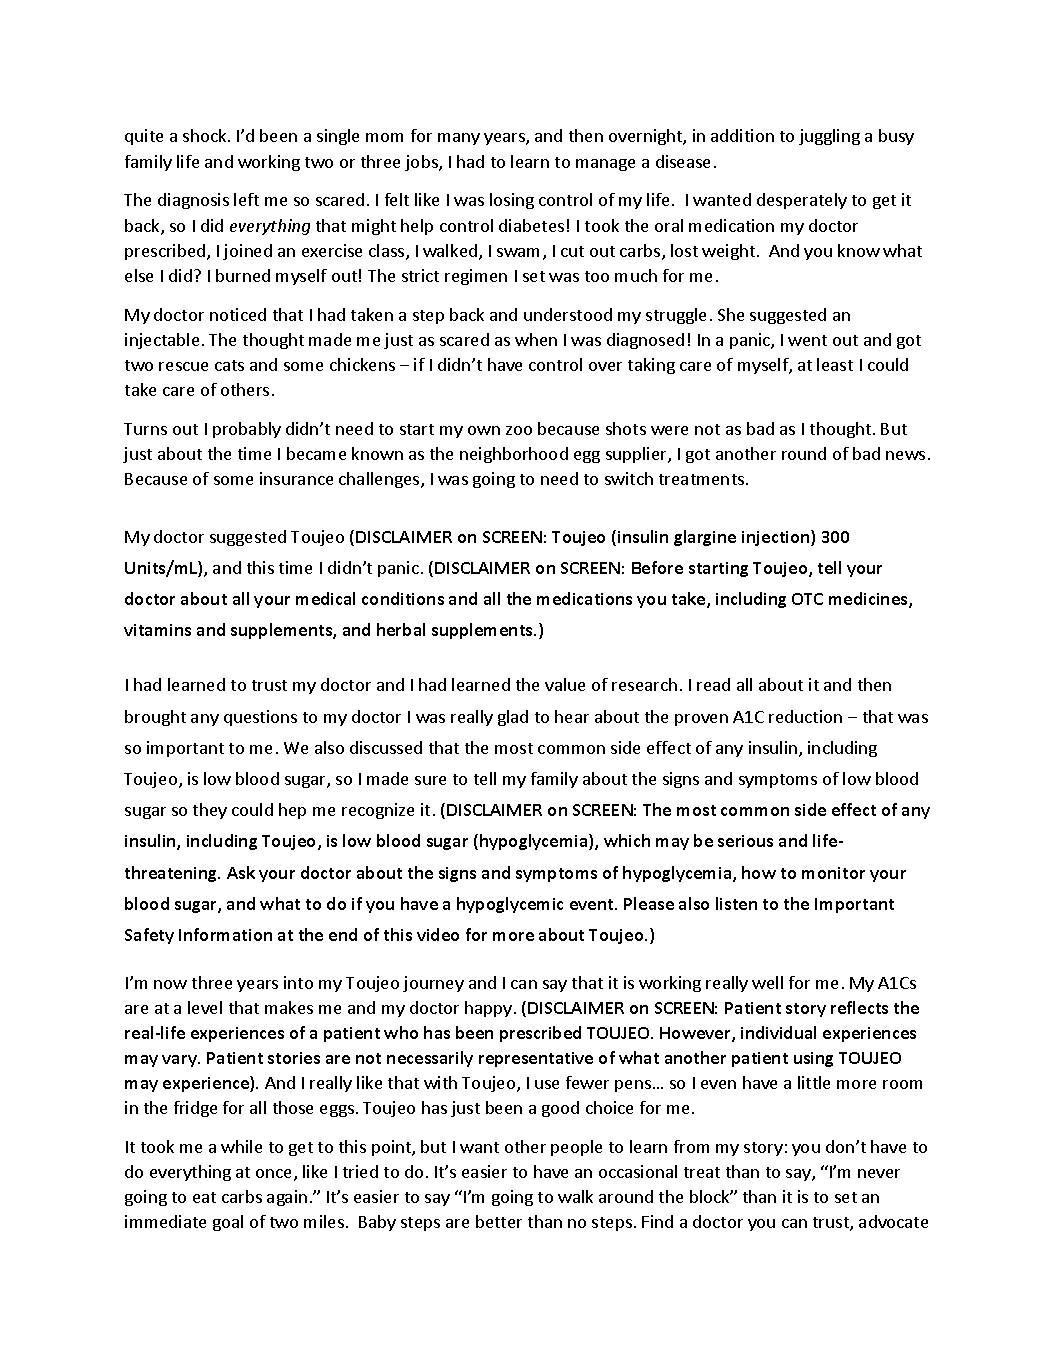 Image resolution: width=1060 pixels, height=1372 pixels. I want to click on probably, so click(247, 430).
